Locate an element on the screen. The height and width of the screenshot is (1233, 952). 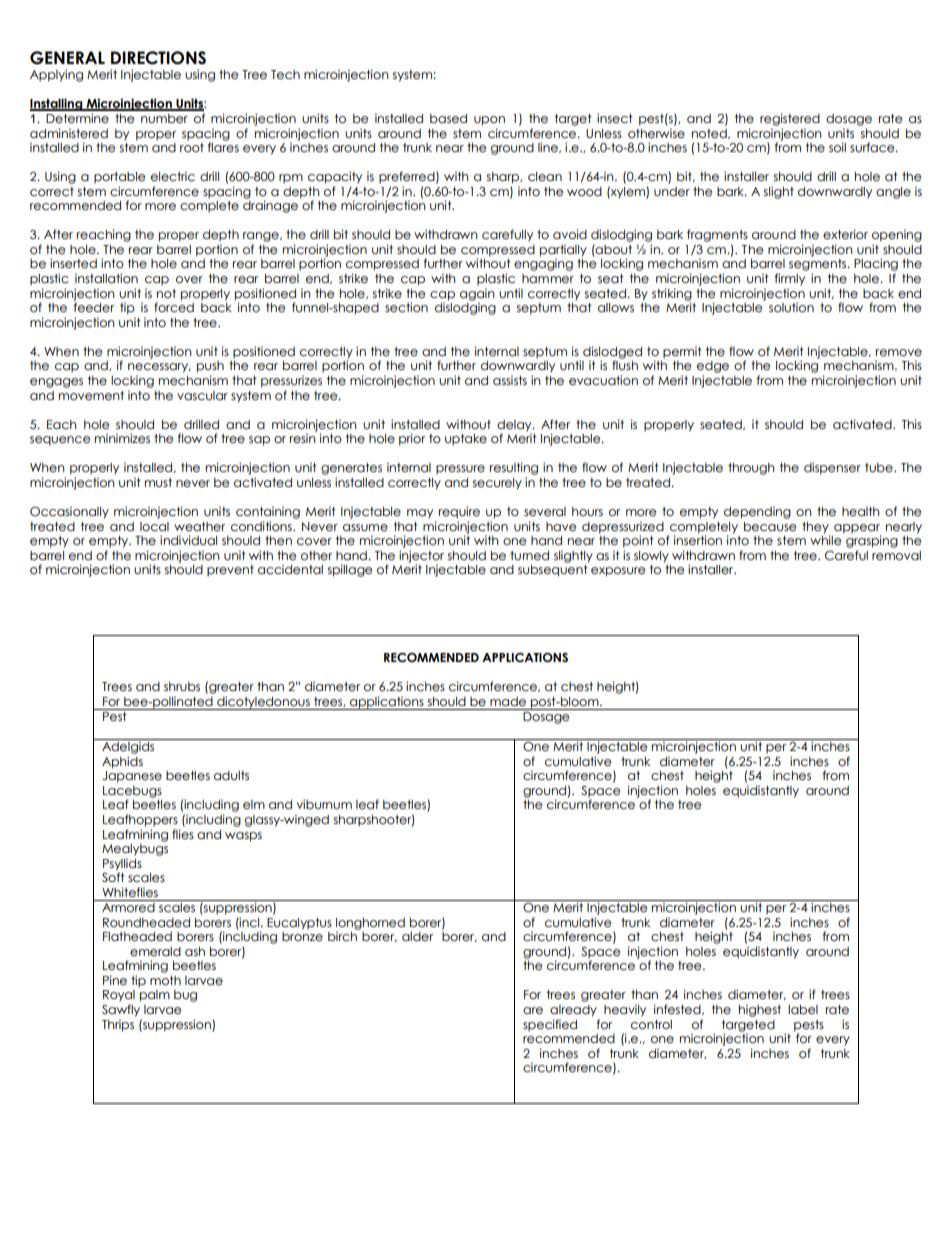
DIRECTIONS is located at coordinates (158, 58).
